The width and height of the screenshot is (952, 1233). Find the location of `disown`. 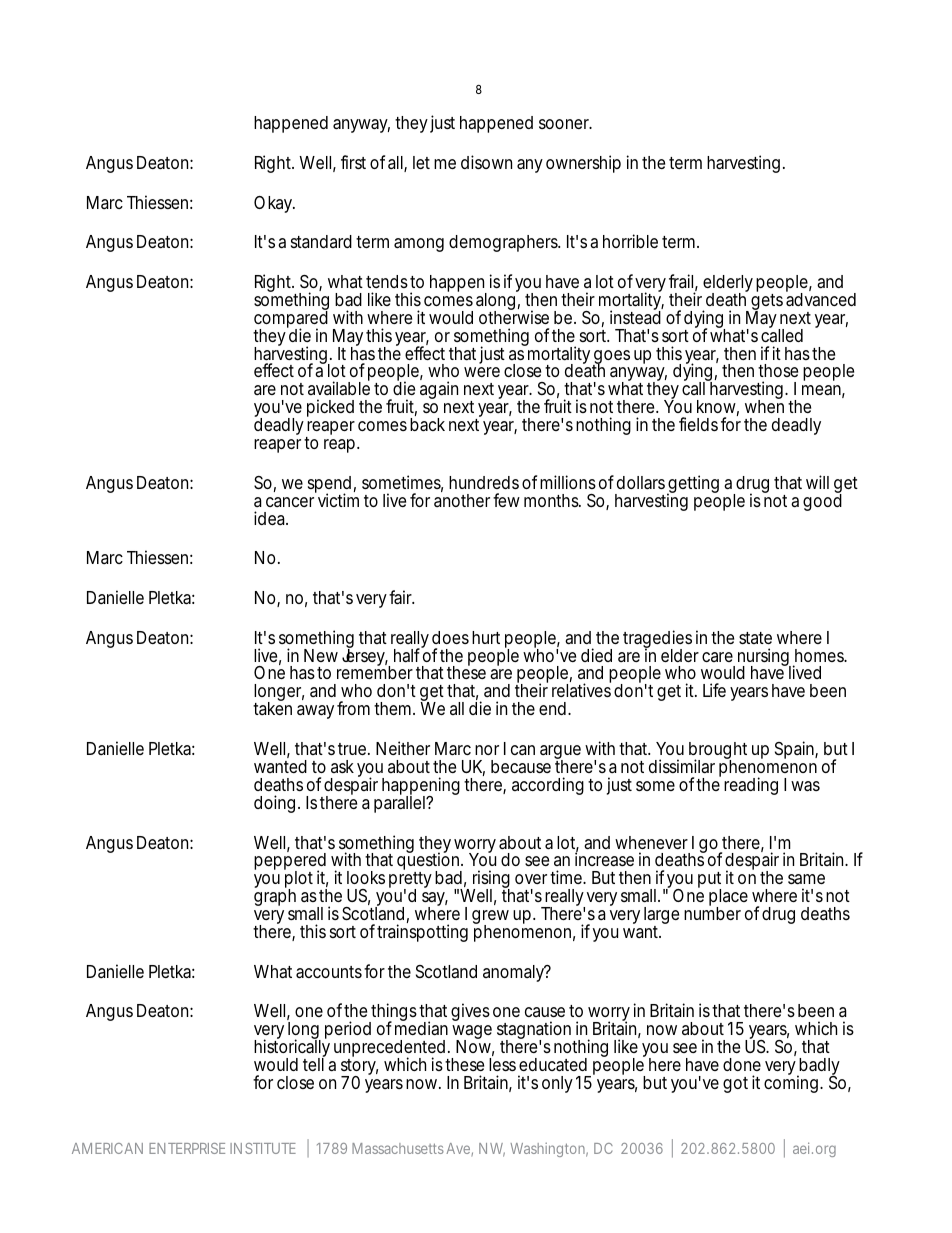

disown is located at coordinates (486, 162).
